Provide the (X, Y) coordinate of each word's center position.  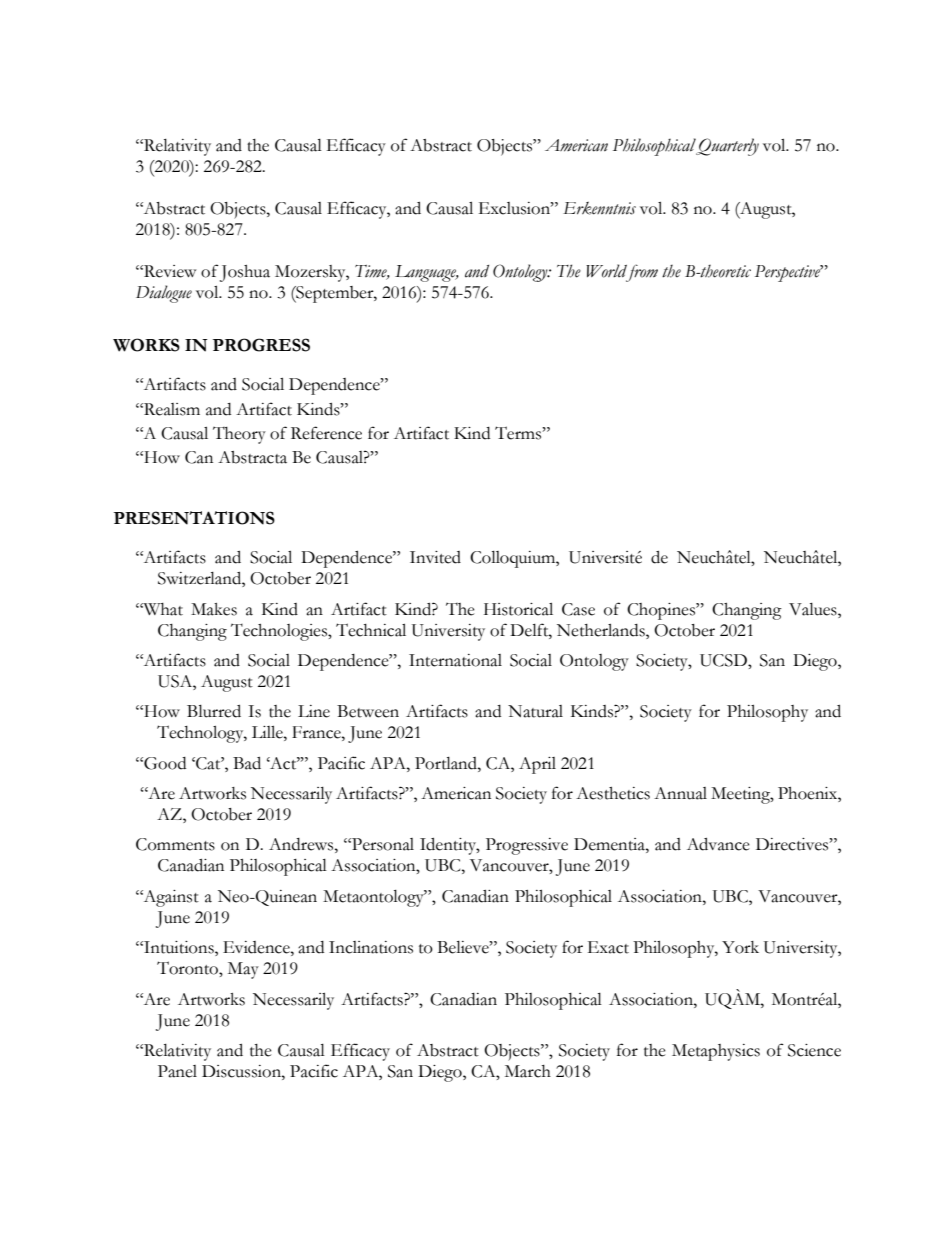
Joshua (245, 273)
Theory (239, 435)
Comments (175, 844)
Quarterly (727, 147)
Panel (177, 1071)
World (606, 271)
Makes (214, 609)
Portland (447, 763)
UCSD (724, 660)
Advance (718, 844)
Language (427, 273)
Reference (326, 433)
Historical (518, 609)
